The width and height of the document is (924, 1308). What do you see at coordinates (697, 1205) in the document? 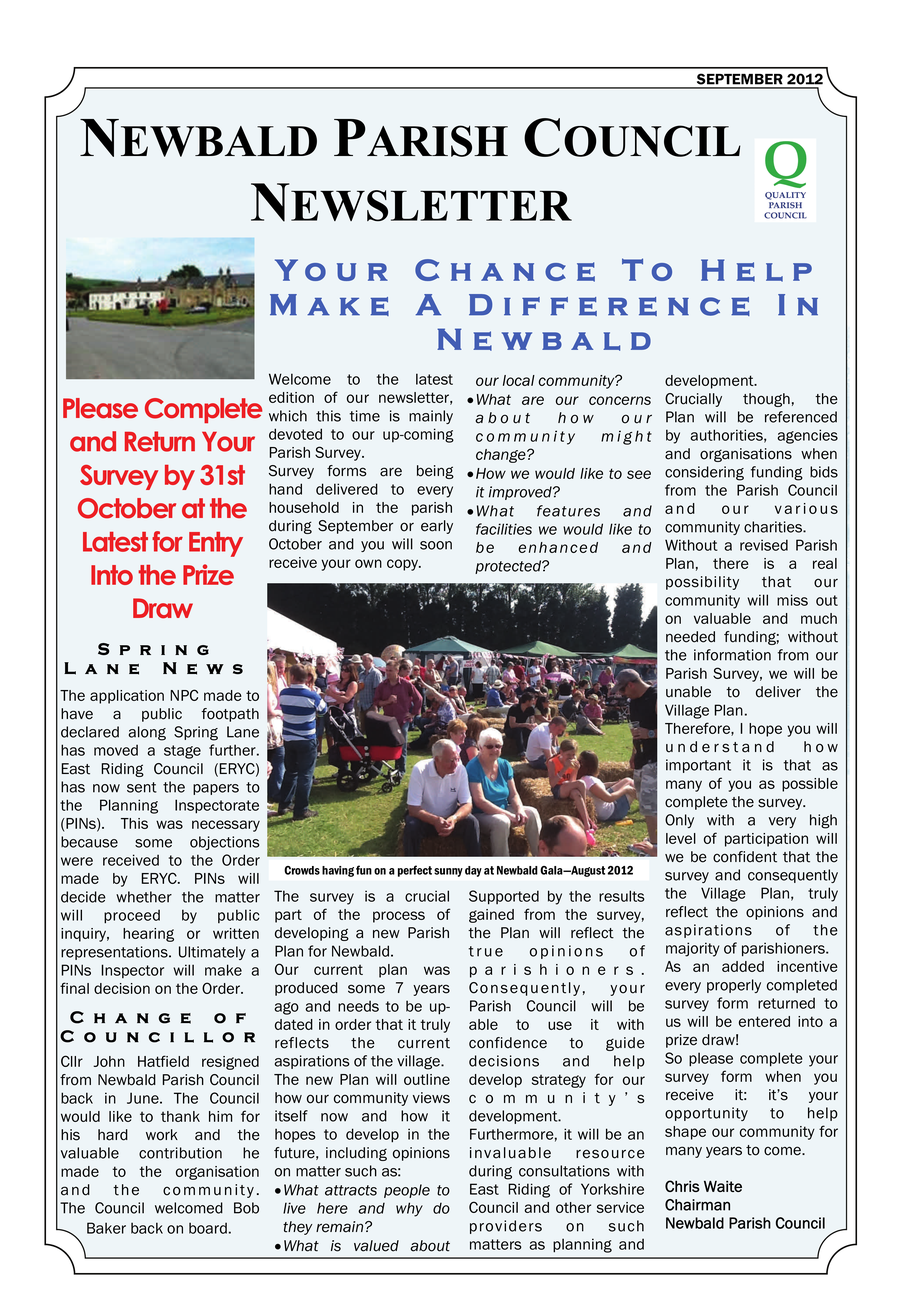
I see `Chairman` at bounding box center [697, 1205].
